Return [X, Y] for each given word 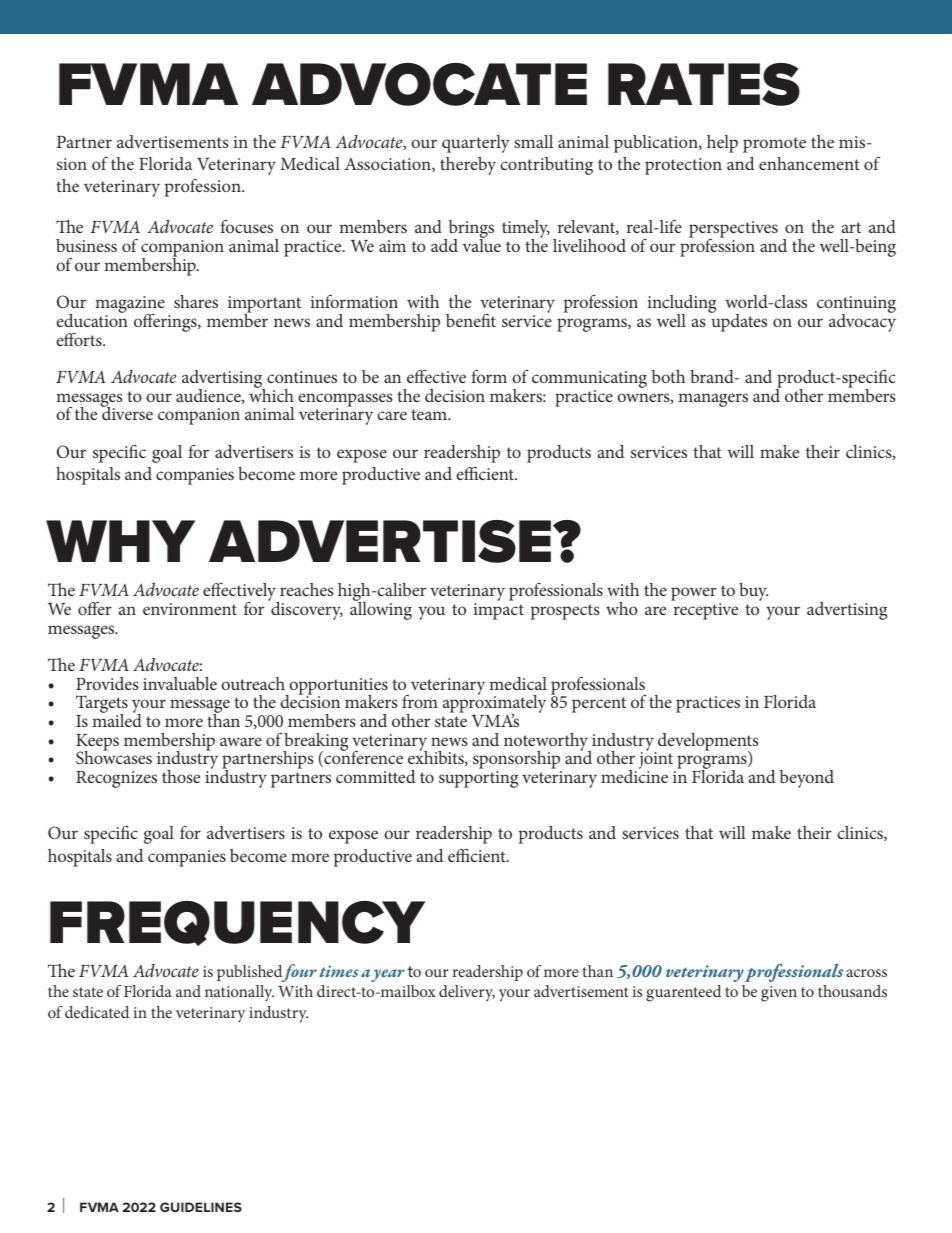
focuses [246, 226]
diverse [127, 412]
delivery [467, 993]
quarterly [476, 144]
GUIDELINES [201, 1207]
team [430, 414]
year [388, 975]
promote [774, 145]
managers [713, 400]
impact [499, 611]
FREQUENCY [237, 923]
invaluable [180, 683]
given [779, 994]
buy [753, 592]
